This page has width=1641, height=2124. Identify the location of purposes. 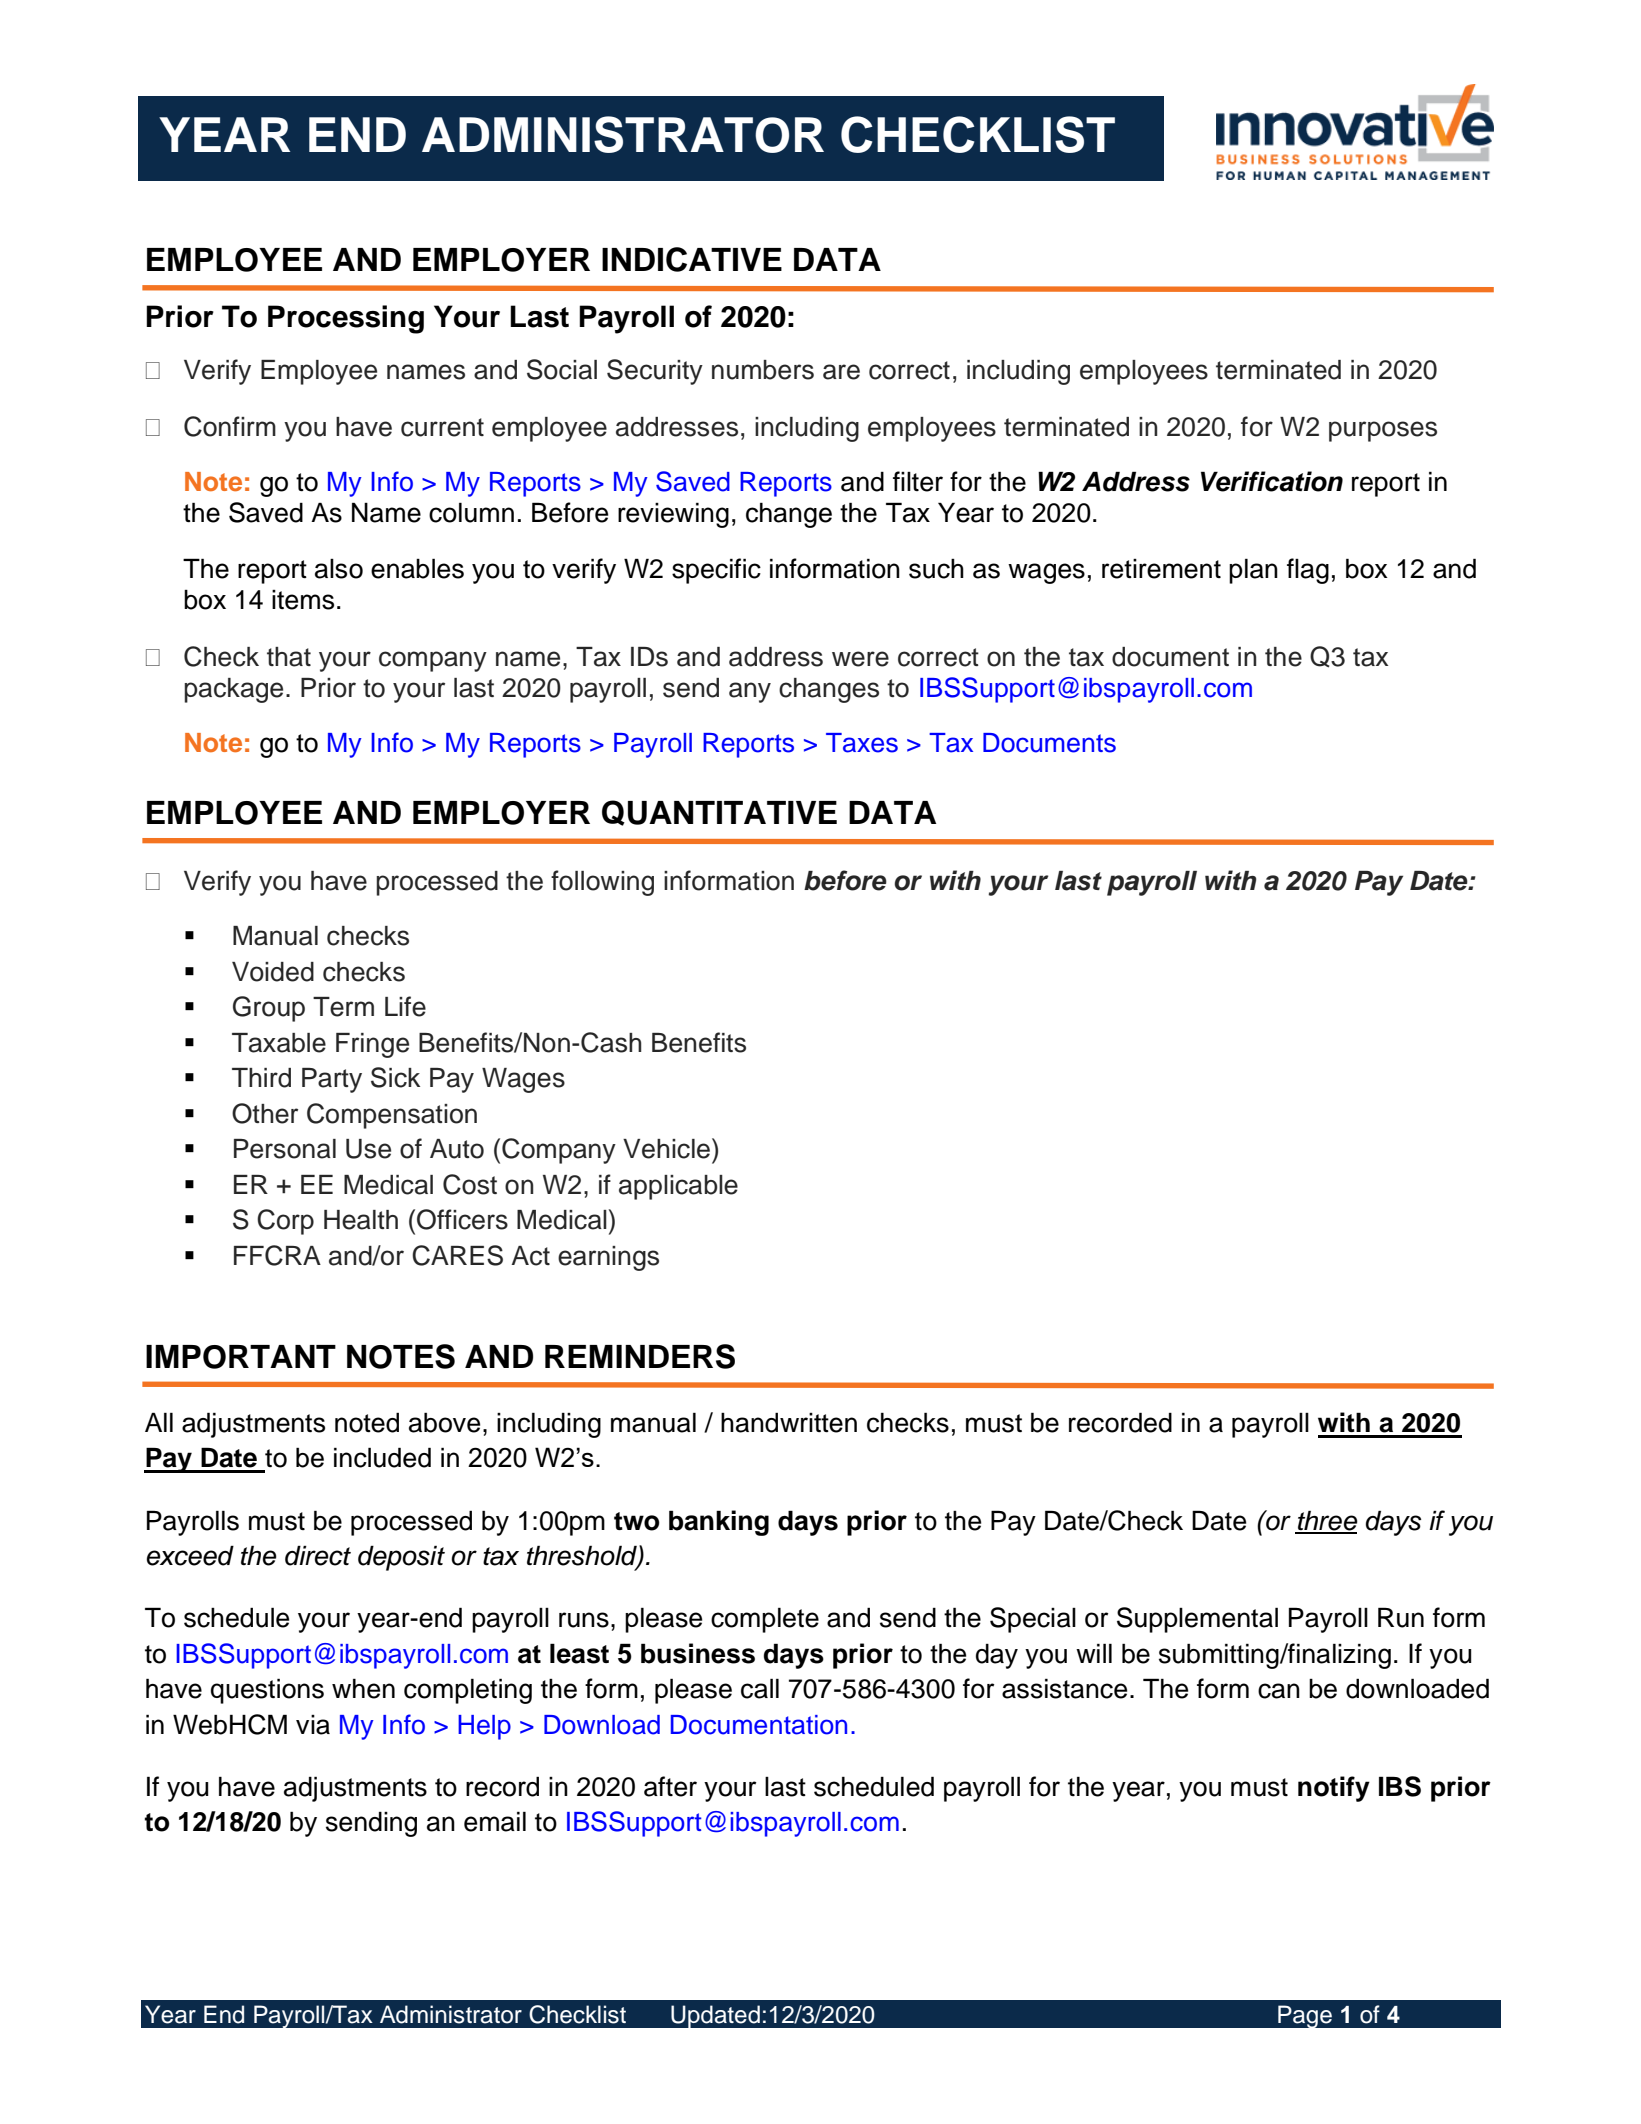
(1383, 431).
